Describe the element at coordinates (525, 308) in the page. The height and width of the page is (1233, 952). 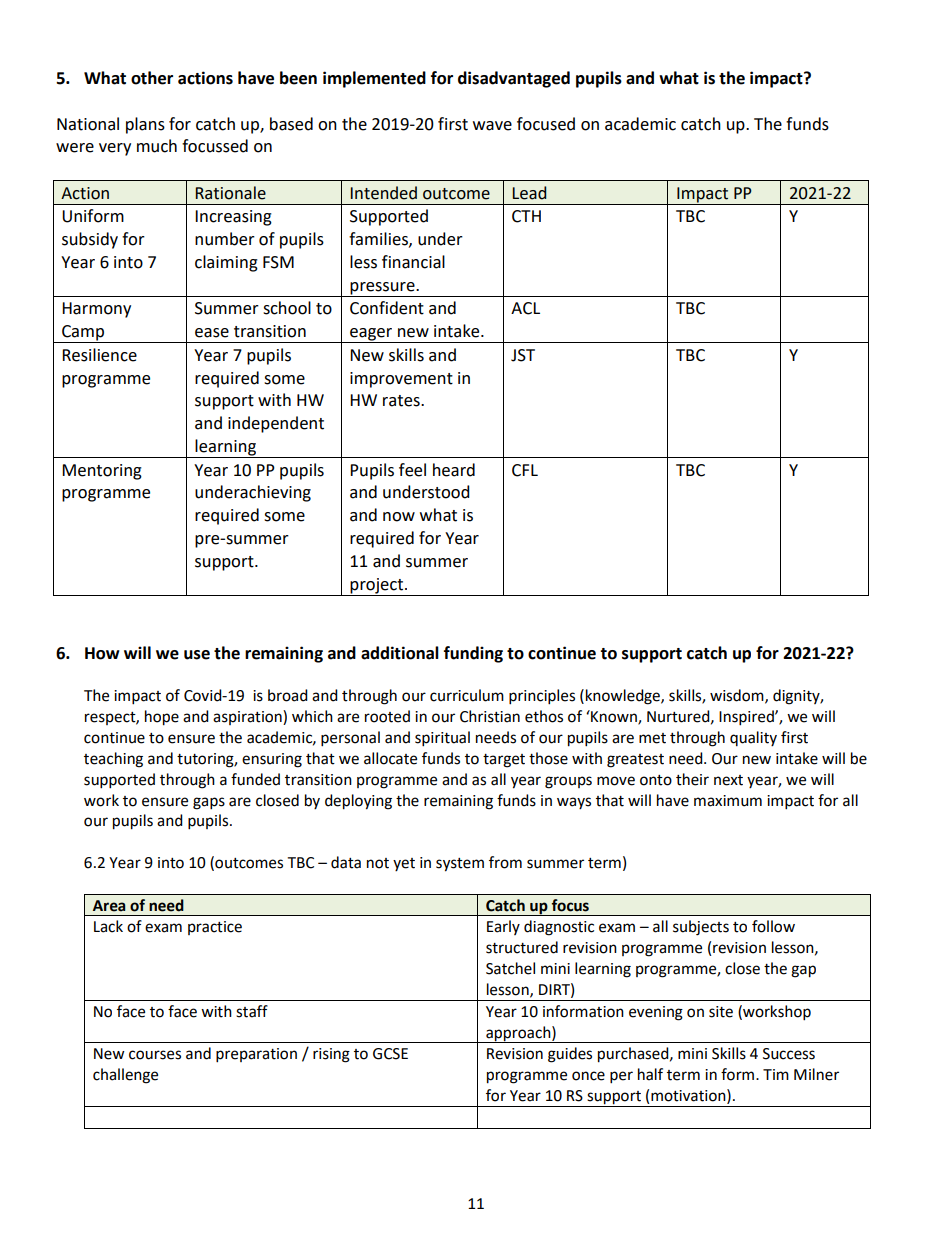
I see `ACL` at that location.
